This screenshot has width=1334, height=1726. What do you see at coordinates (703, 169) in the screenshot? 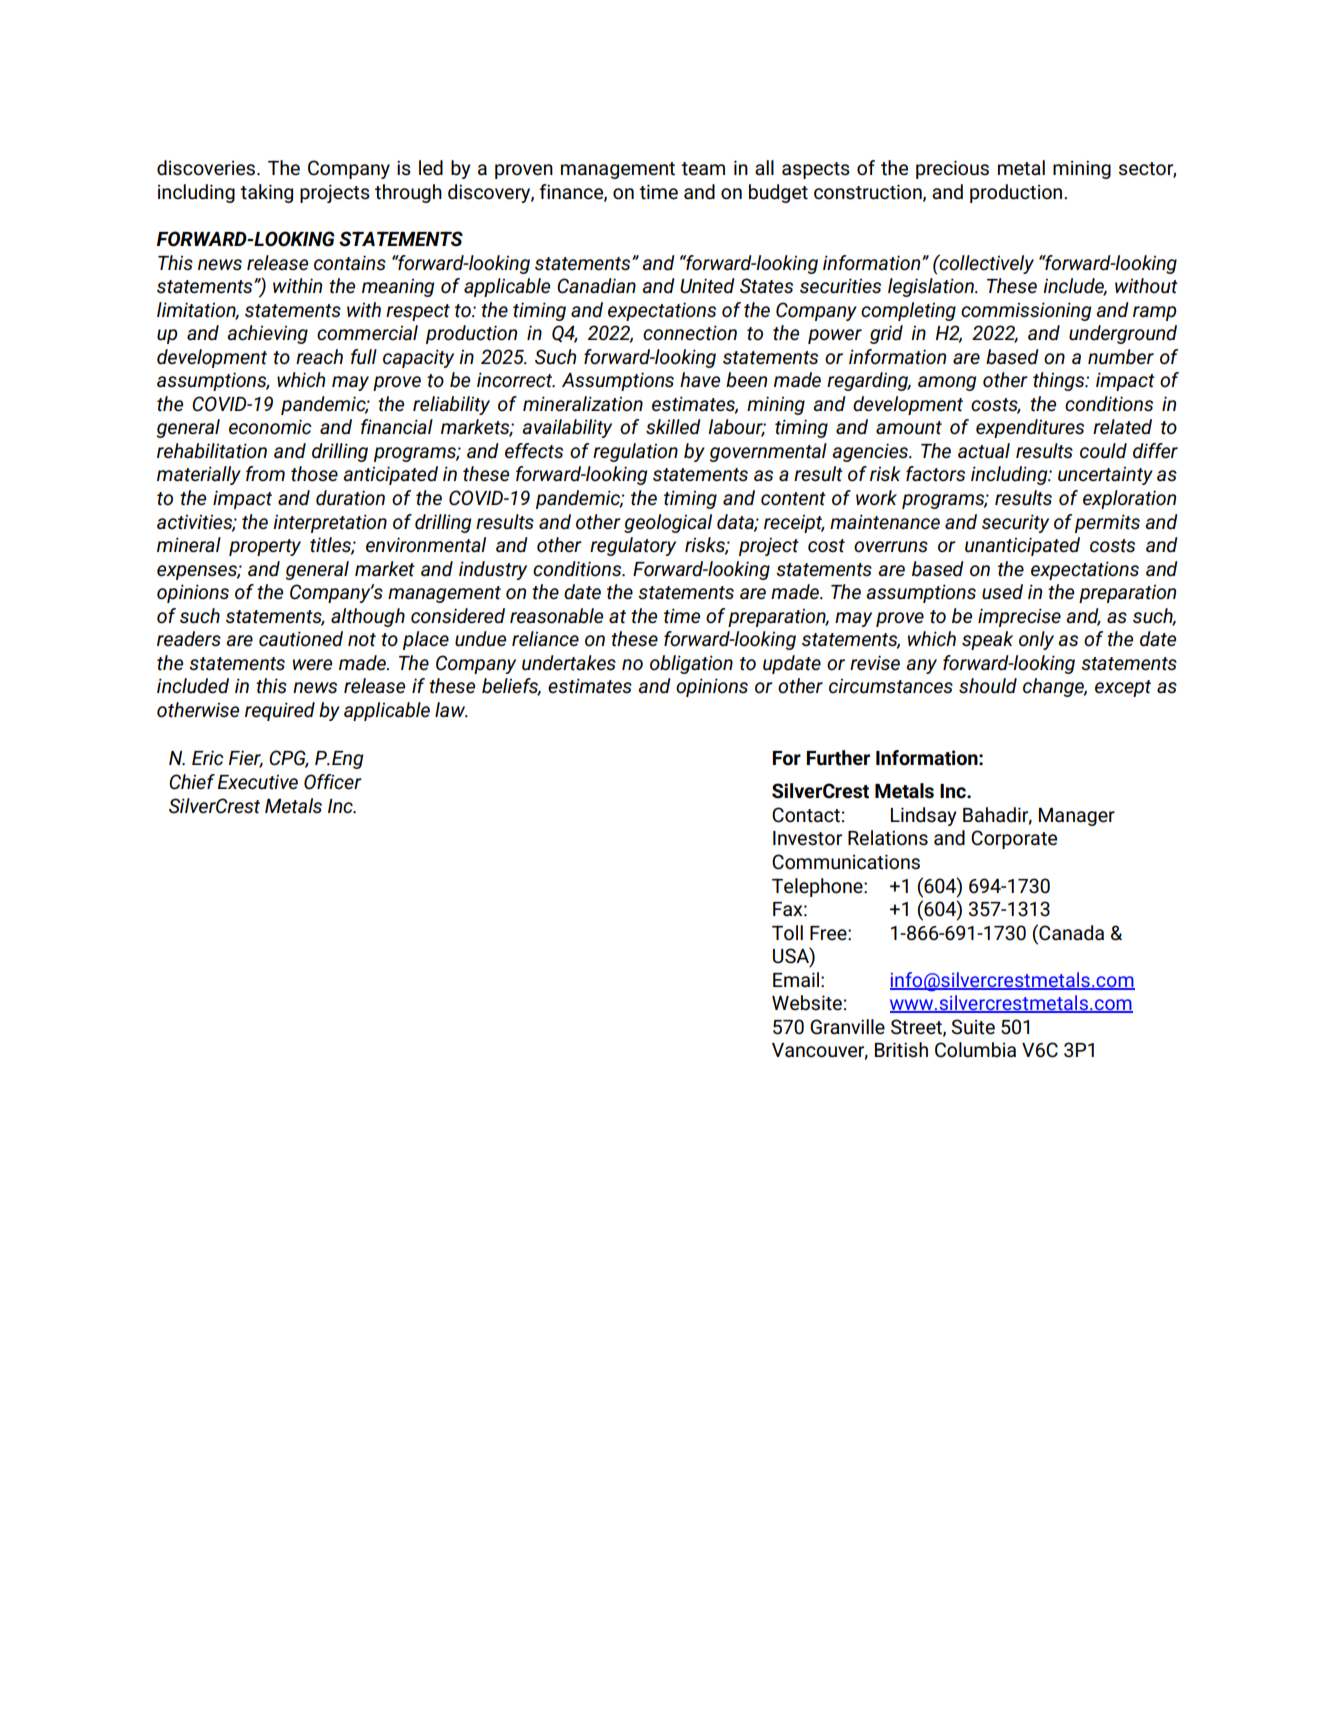
I see `team` at bounding box center [703, 169].
